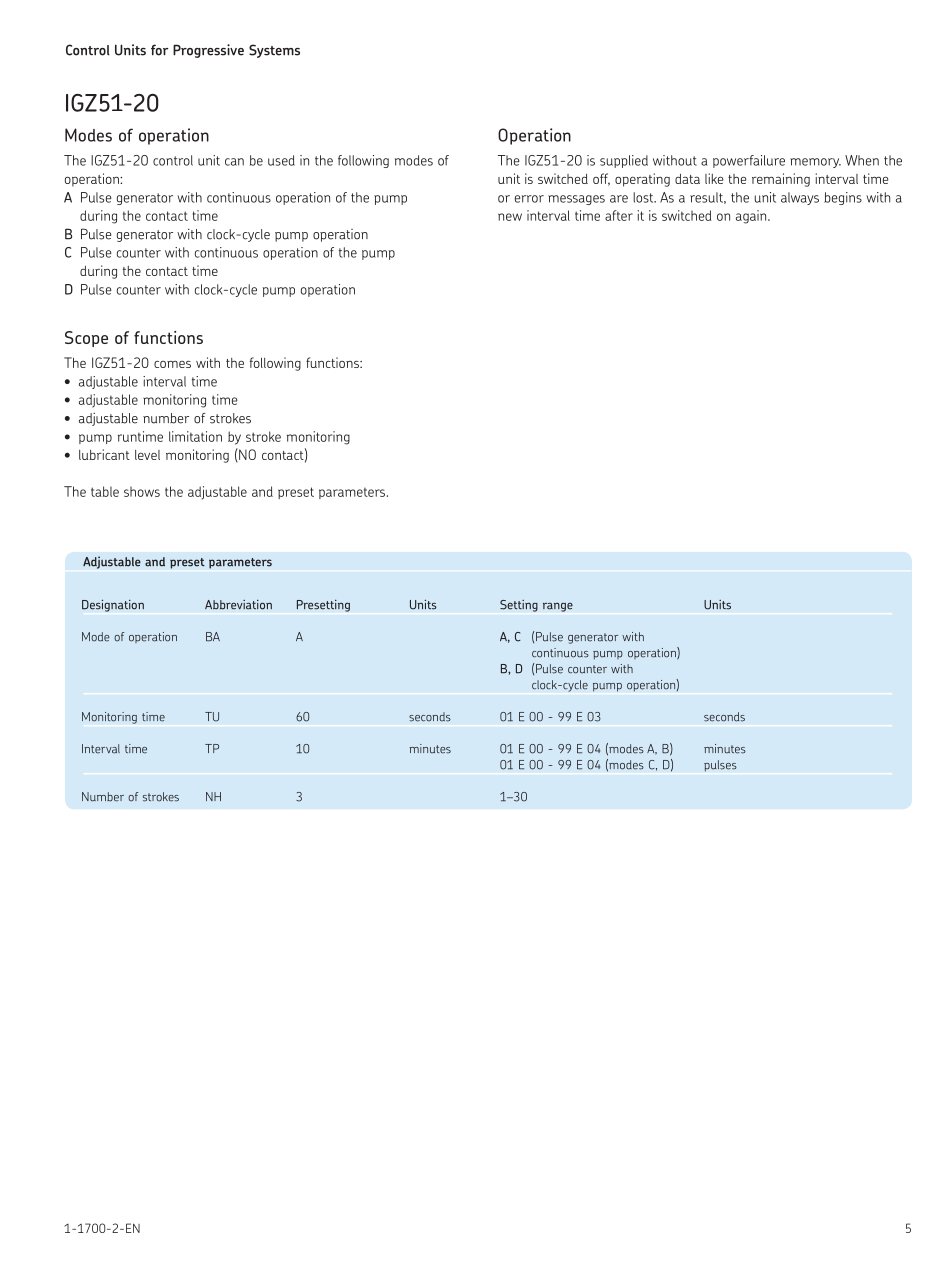  I want to click on memory, so click(815, 163).
